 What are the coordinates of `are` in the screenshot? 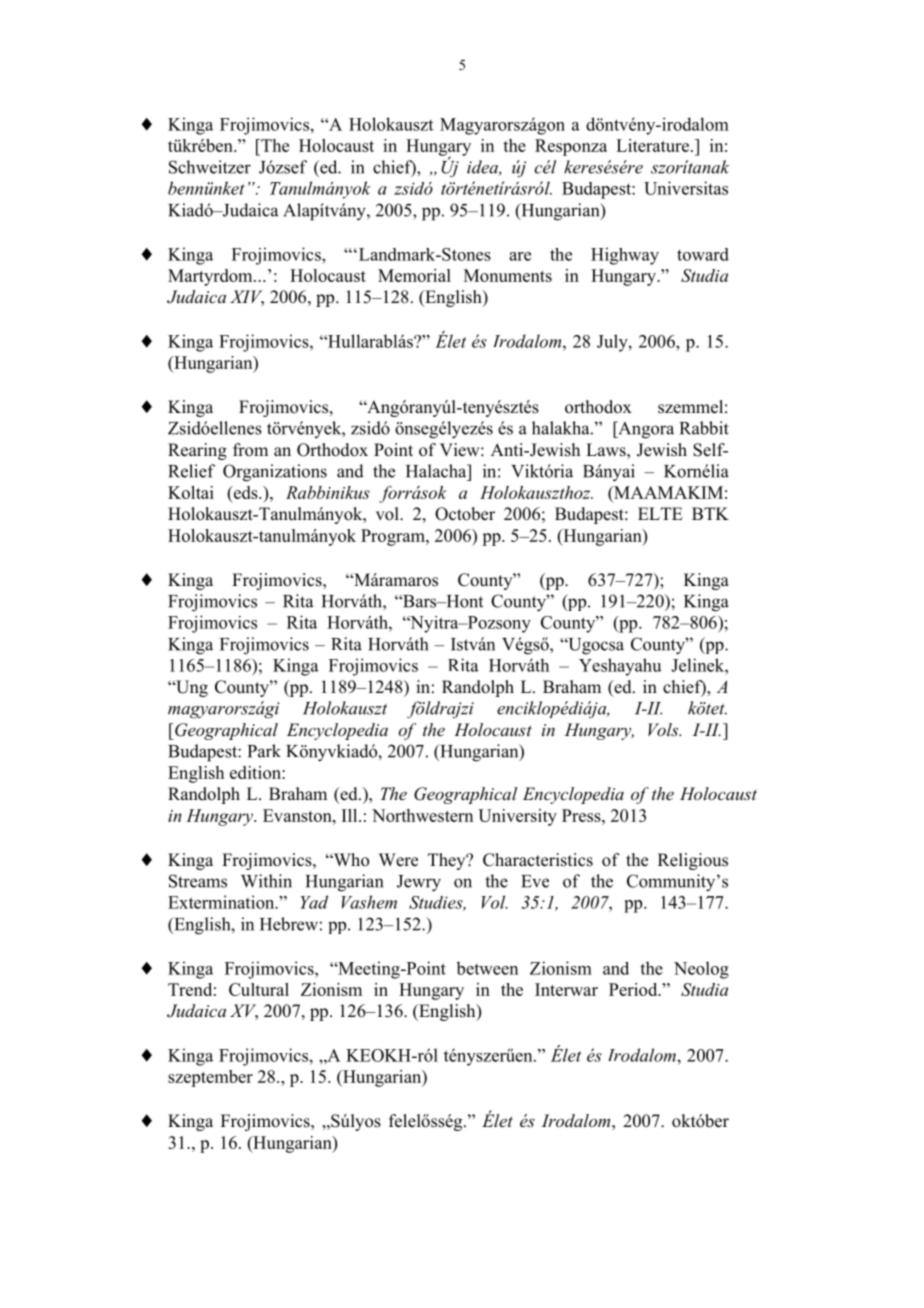 It's located at (520, 256).
